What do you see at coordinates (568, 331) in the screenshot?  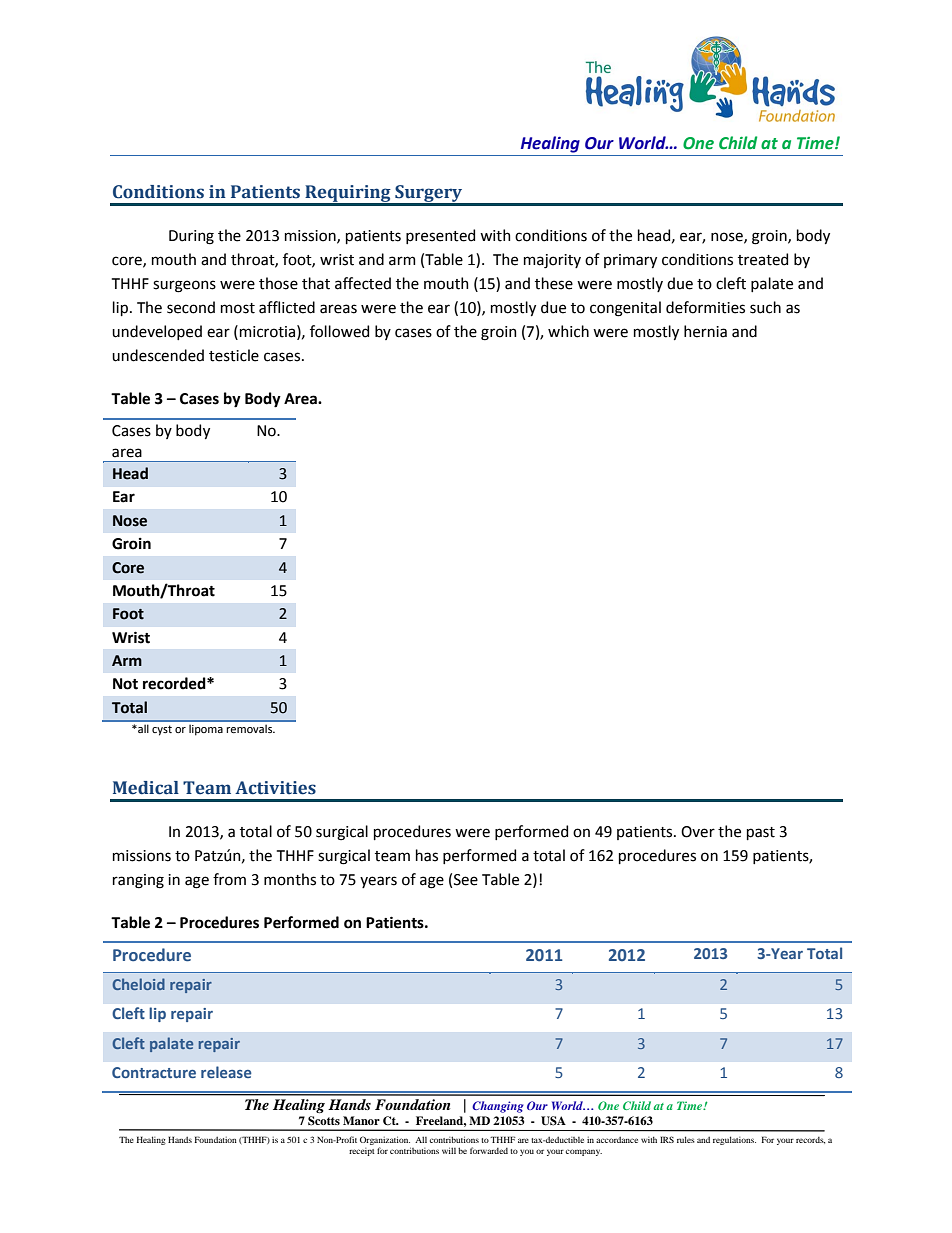 I see `which` at bounding box center [568, 331].
